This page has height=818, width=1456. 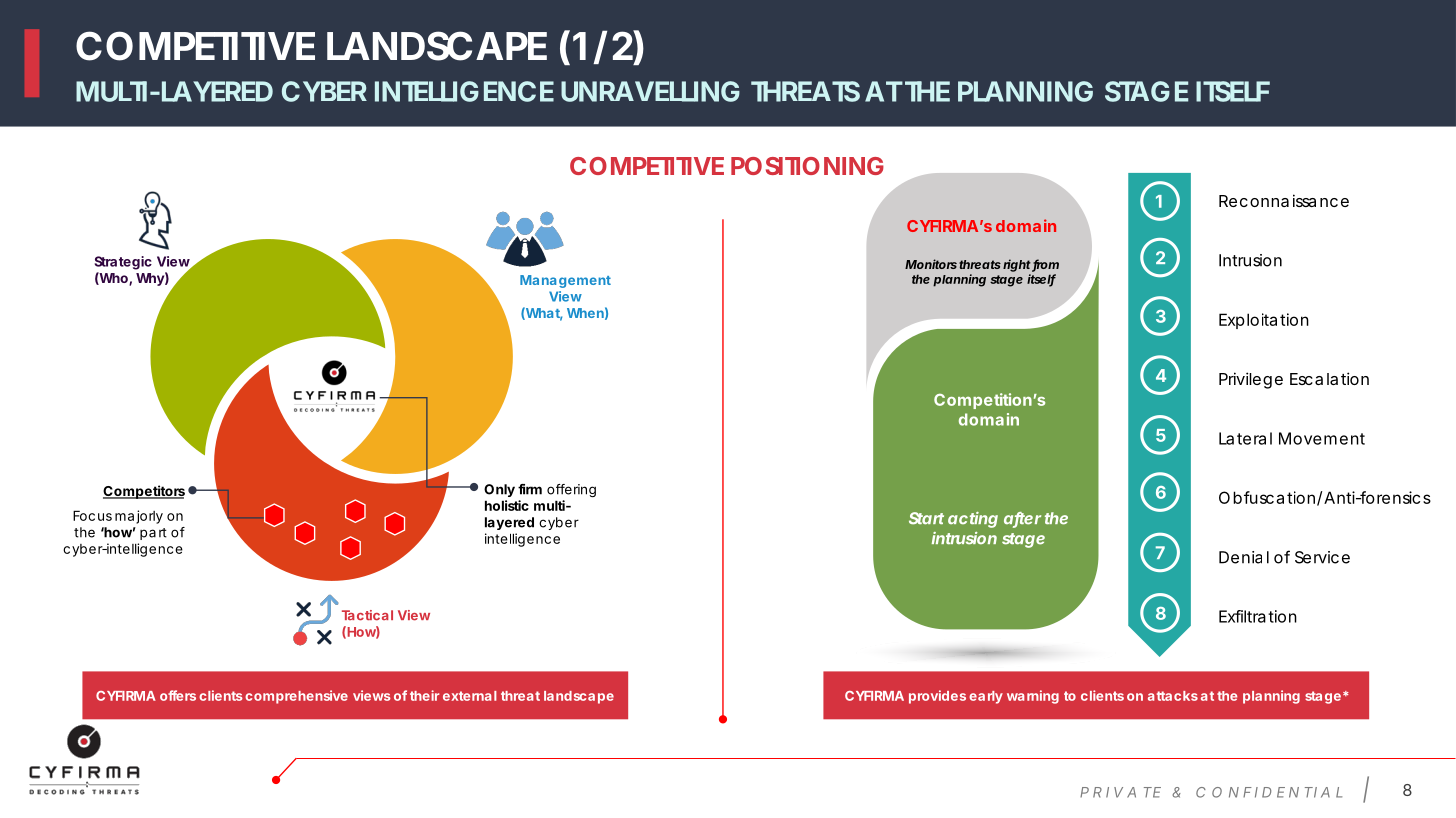 What do you see at coordinates (1022, 519) in the page?
I see `after` at bounding box center [1022, 519].
